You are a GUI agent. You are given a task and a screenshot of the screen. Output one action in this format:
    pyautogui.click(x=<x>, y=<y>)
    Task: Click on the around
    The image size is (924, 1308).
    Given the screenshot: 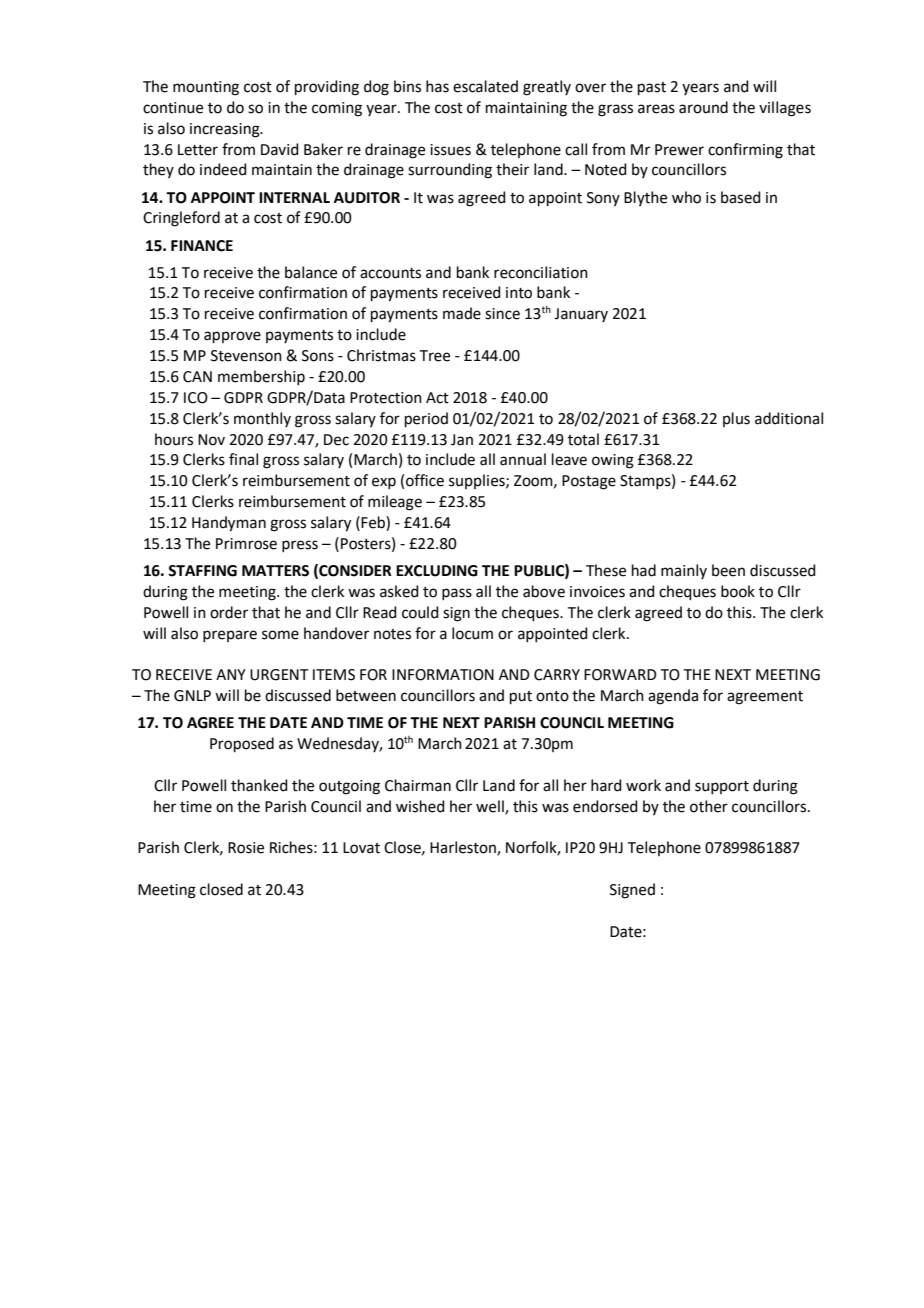 What is the action you would take?
    pyautogui.click(x=703, y=107)
